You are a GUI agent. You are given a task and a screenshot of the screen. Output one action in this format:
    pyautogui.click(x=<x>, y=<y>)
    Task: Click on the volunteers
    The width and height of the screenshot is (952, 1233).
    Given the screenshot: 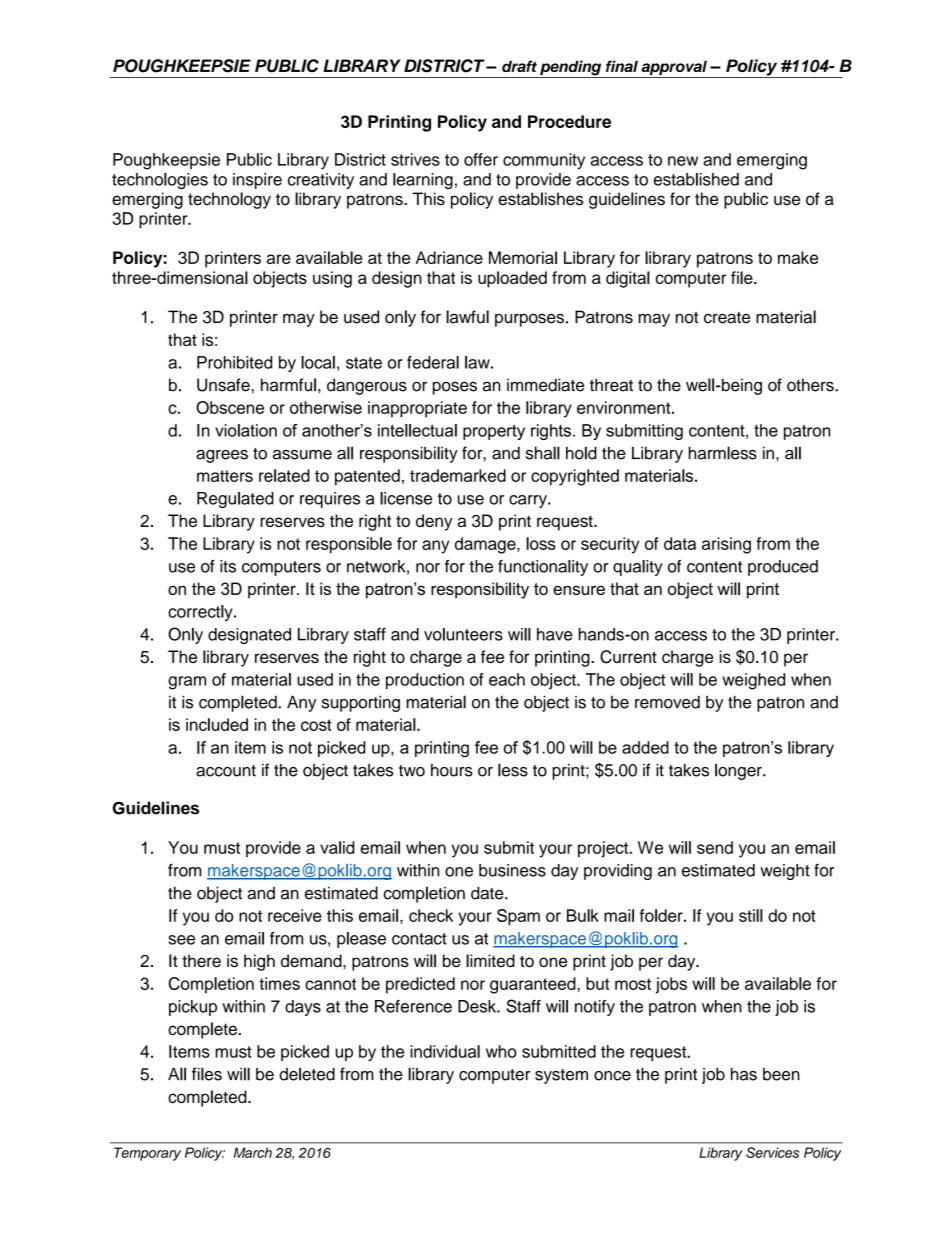 What is the action you would take?
    pyautogui.click(x=463, y=634)
